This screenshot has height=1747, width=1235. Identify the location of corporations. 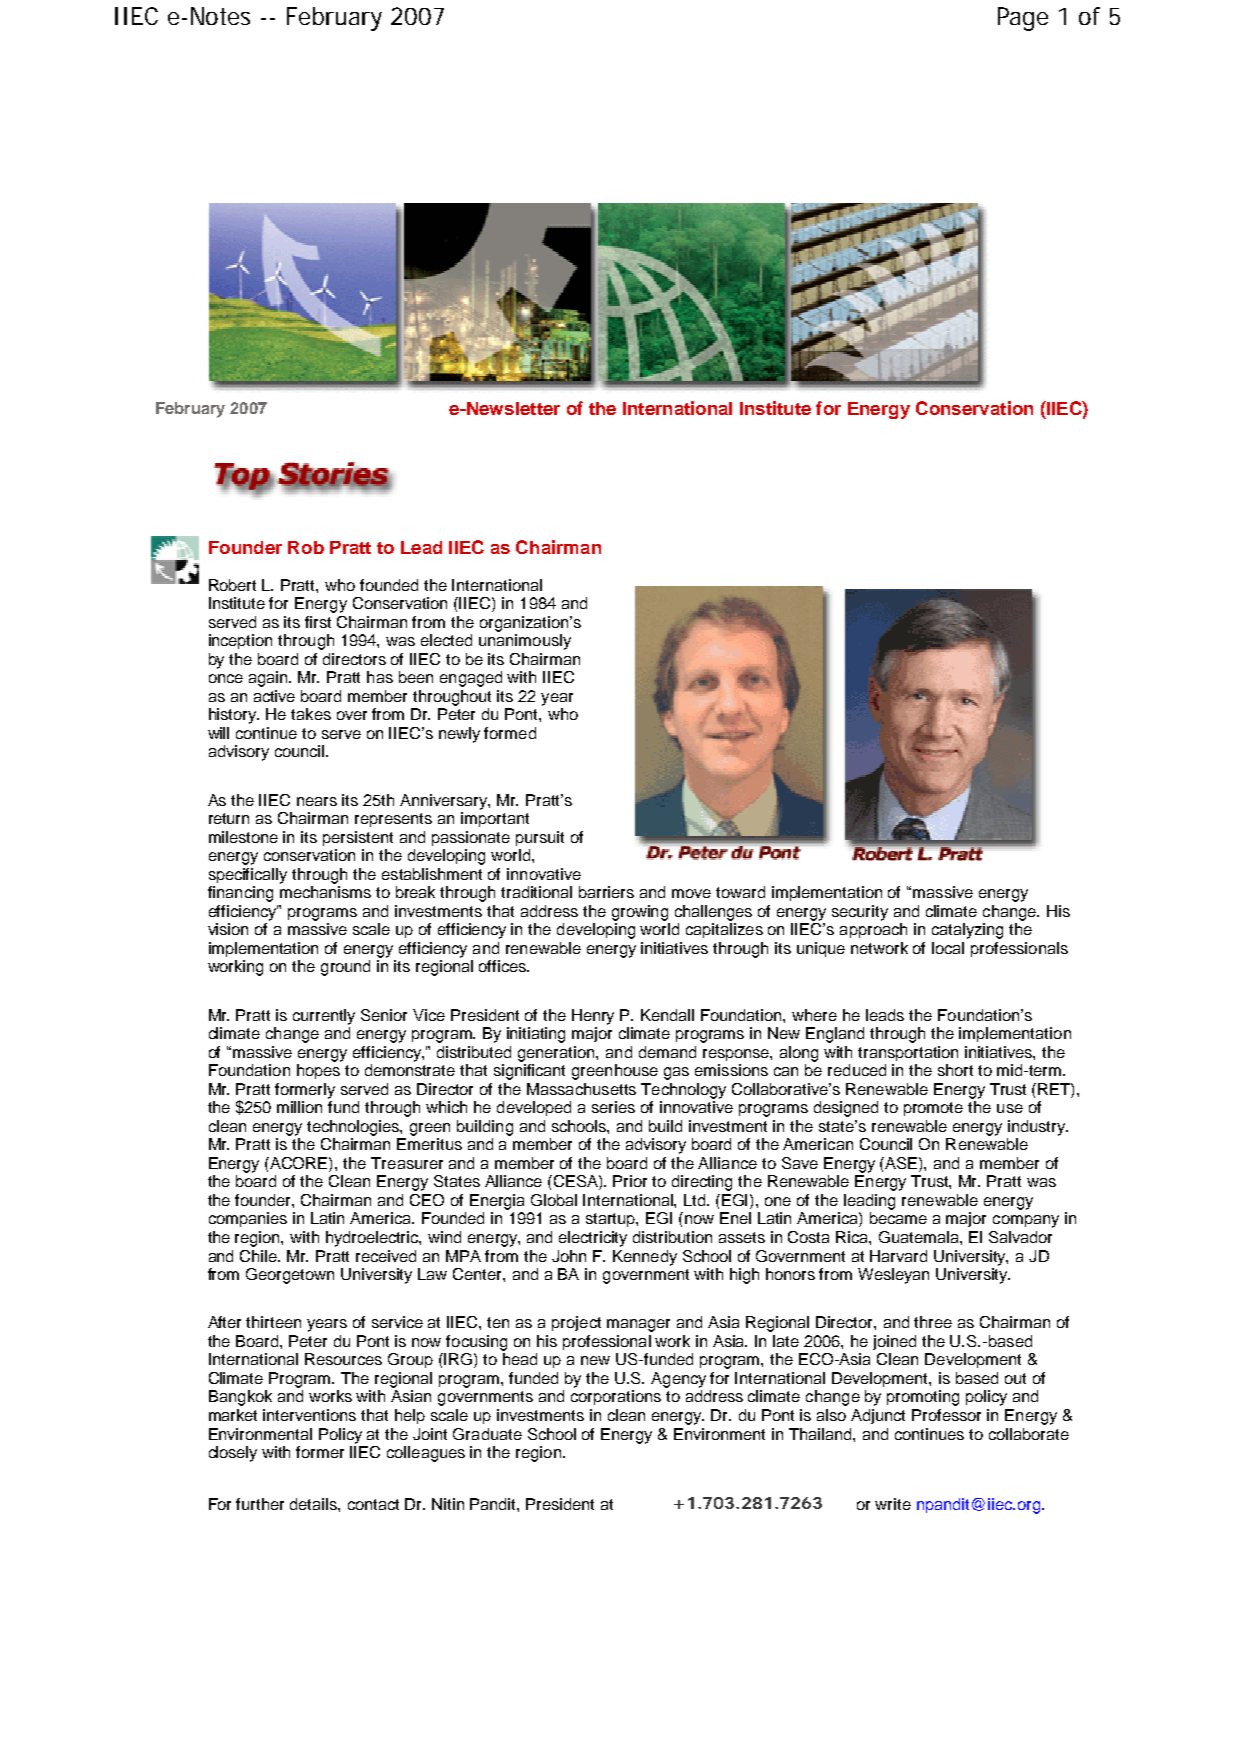
(616, 1397).
